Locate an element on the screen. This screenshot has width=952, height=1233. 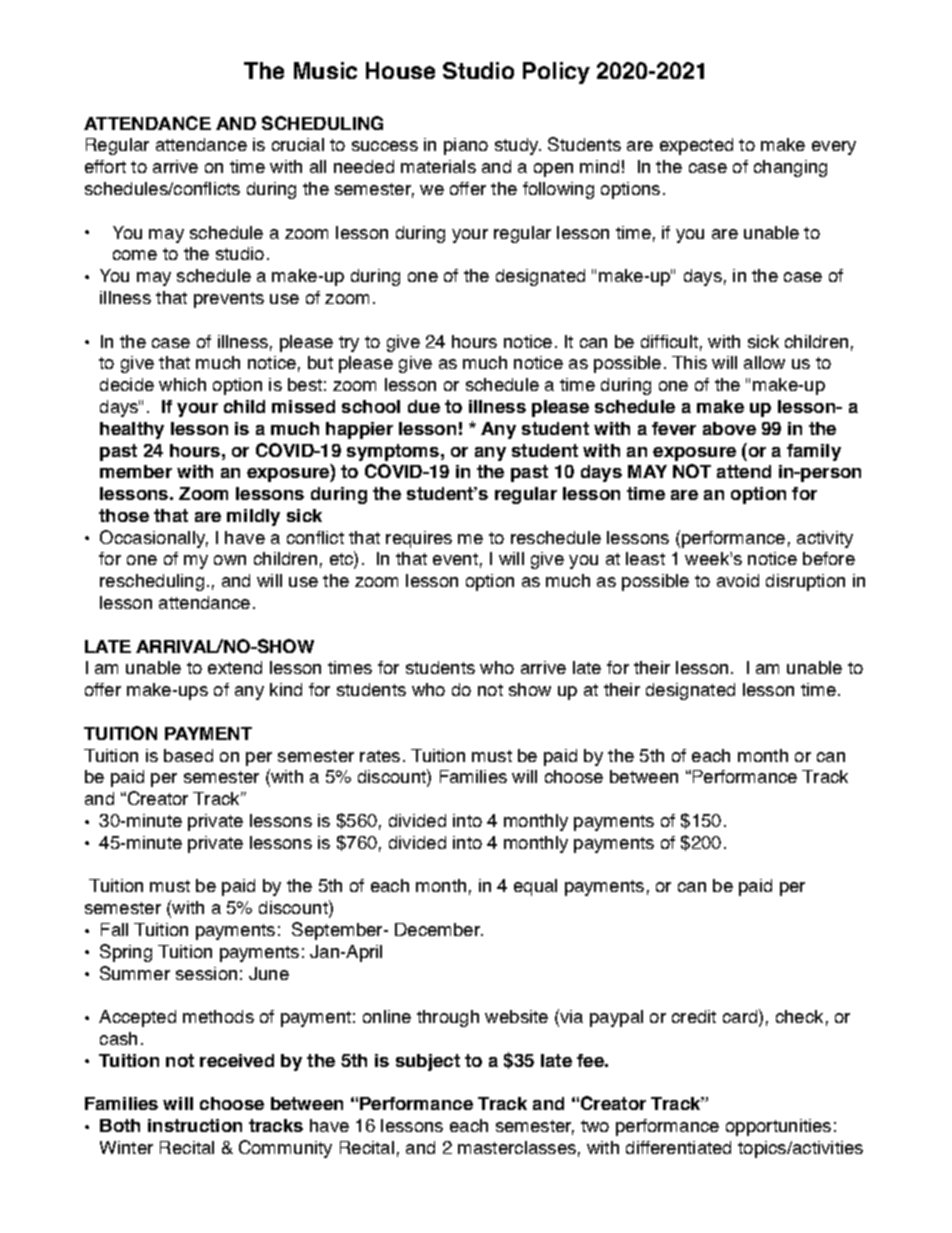
come is located at coordinates (135, 255).
